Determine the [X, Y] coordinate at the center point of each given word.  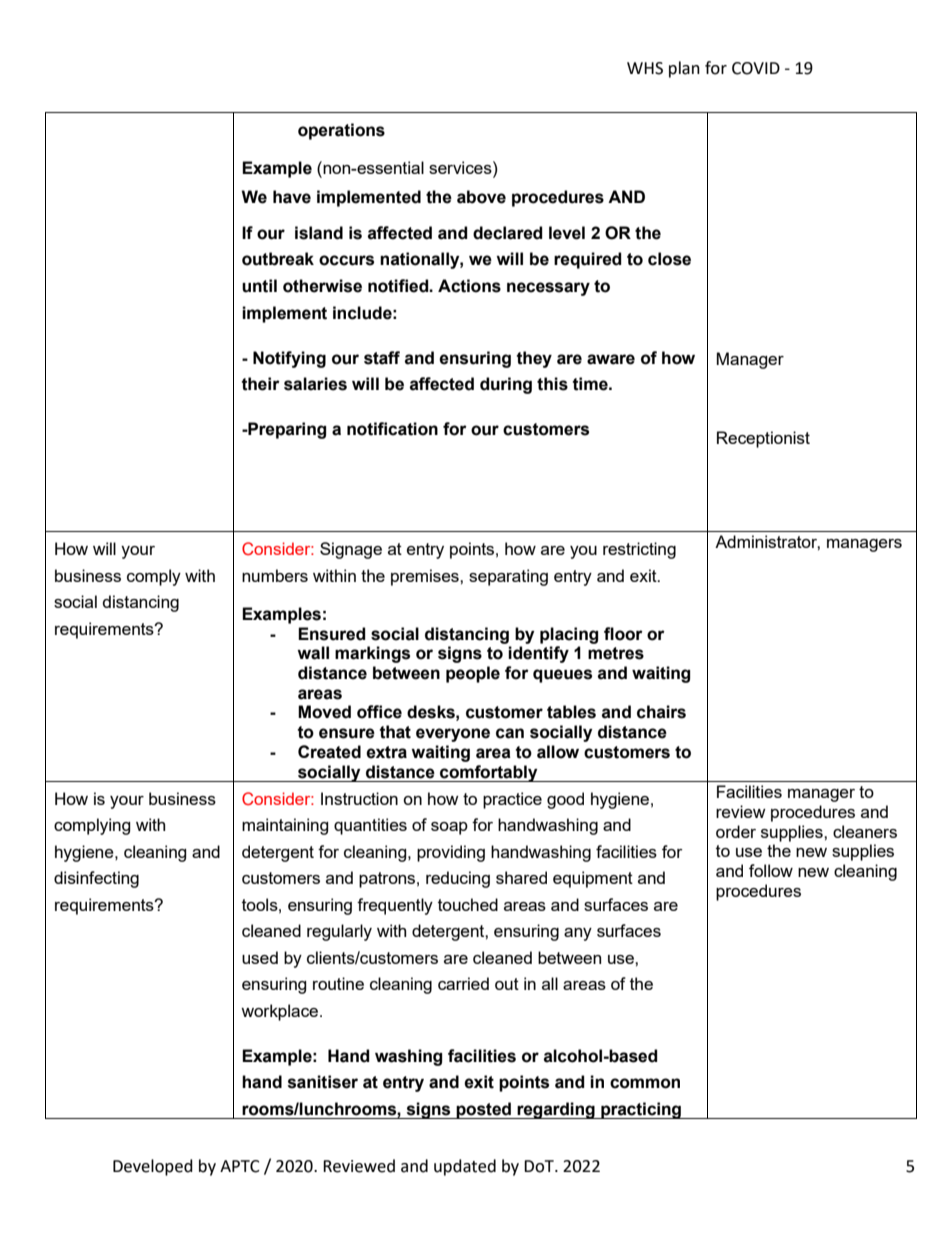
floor [623, 634]
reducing [458, 879]
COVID [756, 68]
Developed [153, 1167]
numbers [275, 575]
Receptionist [763, 439]
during [506, 385]
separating [508, 577]
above [481, 197]
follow [771, 870]
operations [341, 131]
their [260, 384]
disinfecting [96, 879]
